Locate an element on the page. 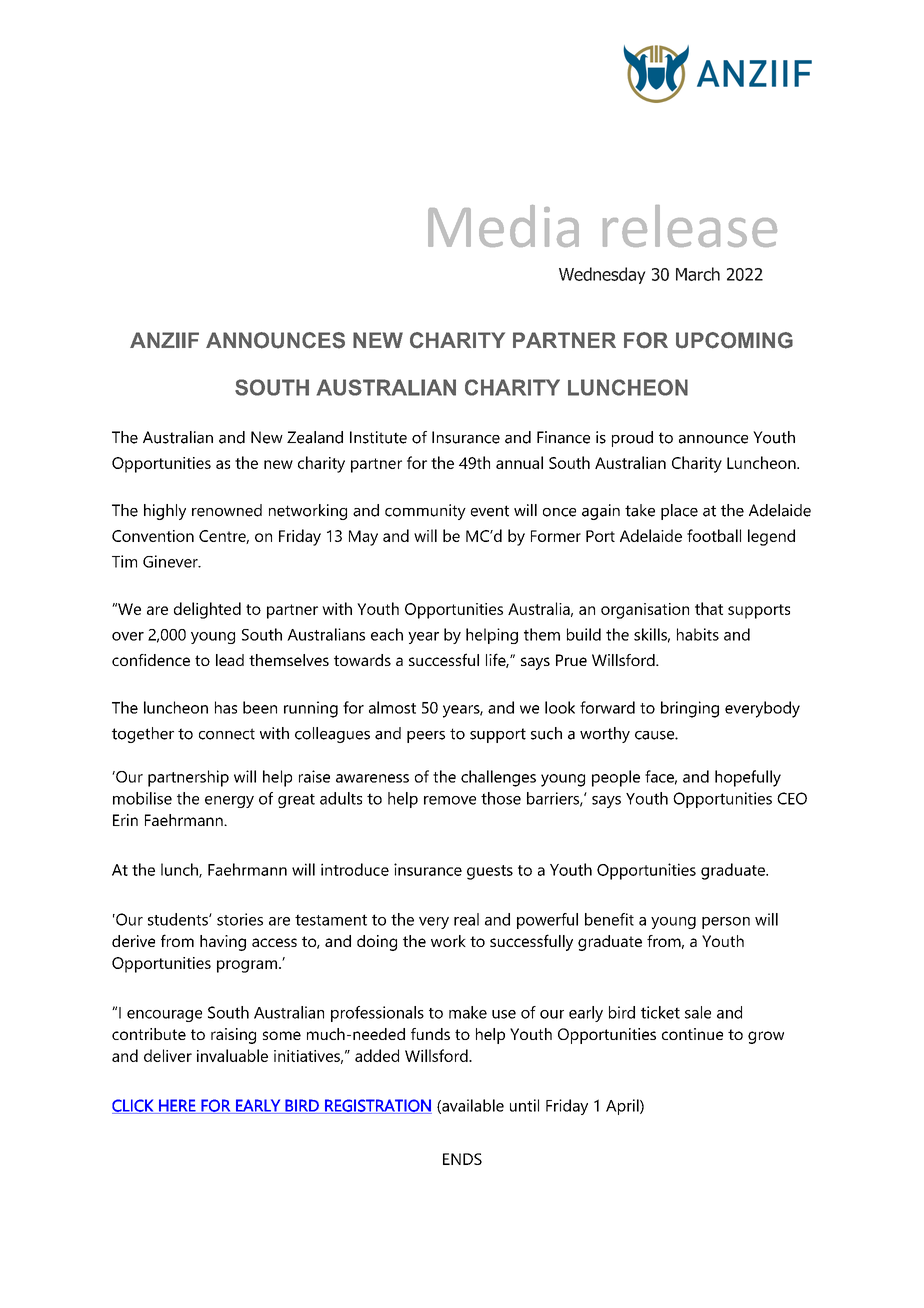  has is located at coordinates (226, 707).
